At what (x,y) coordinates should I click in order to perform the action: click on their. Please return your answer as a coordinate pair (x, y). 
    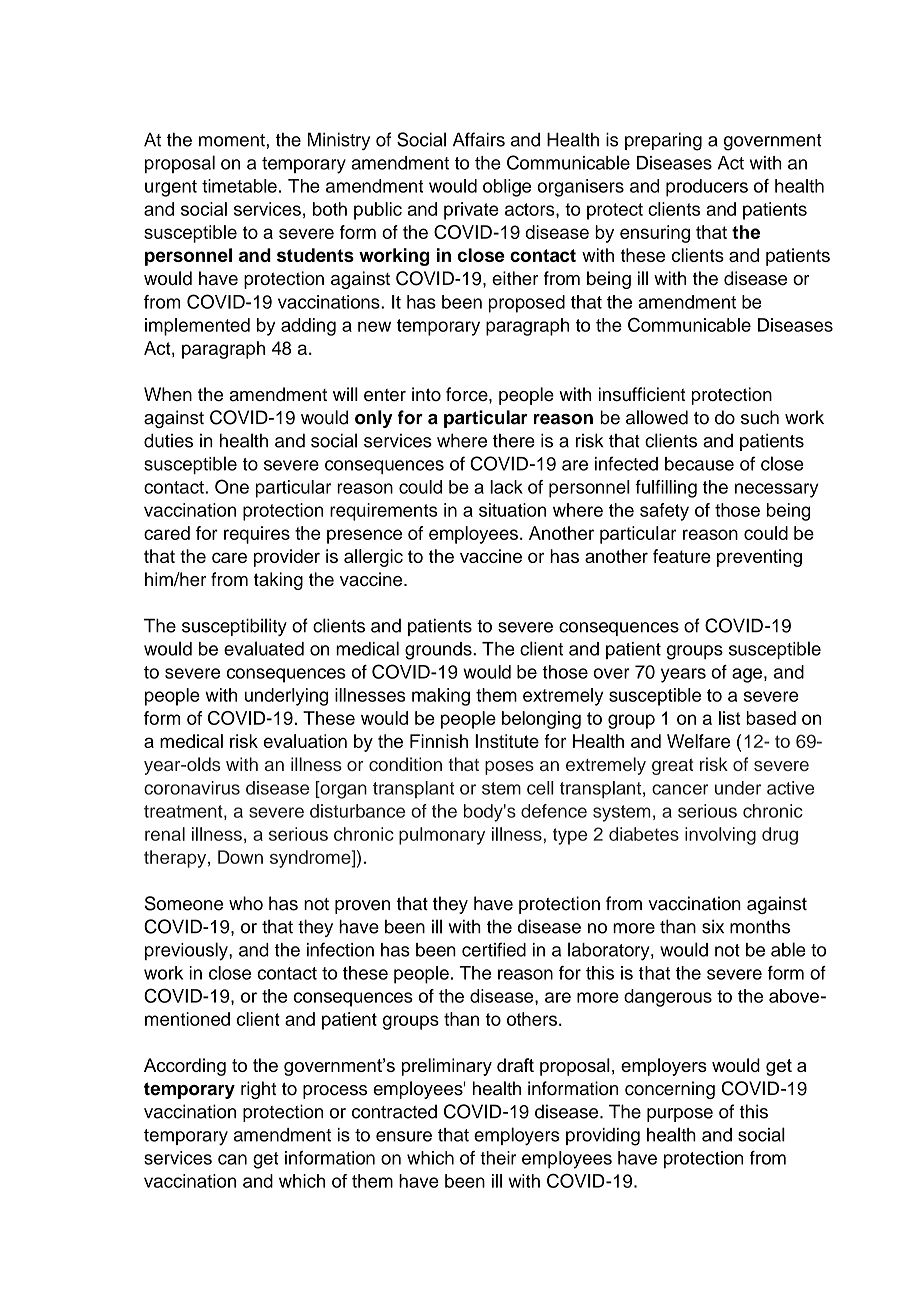
    Looking at the image, I should click on (498, 1158).
